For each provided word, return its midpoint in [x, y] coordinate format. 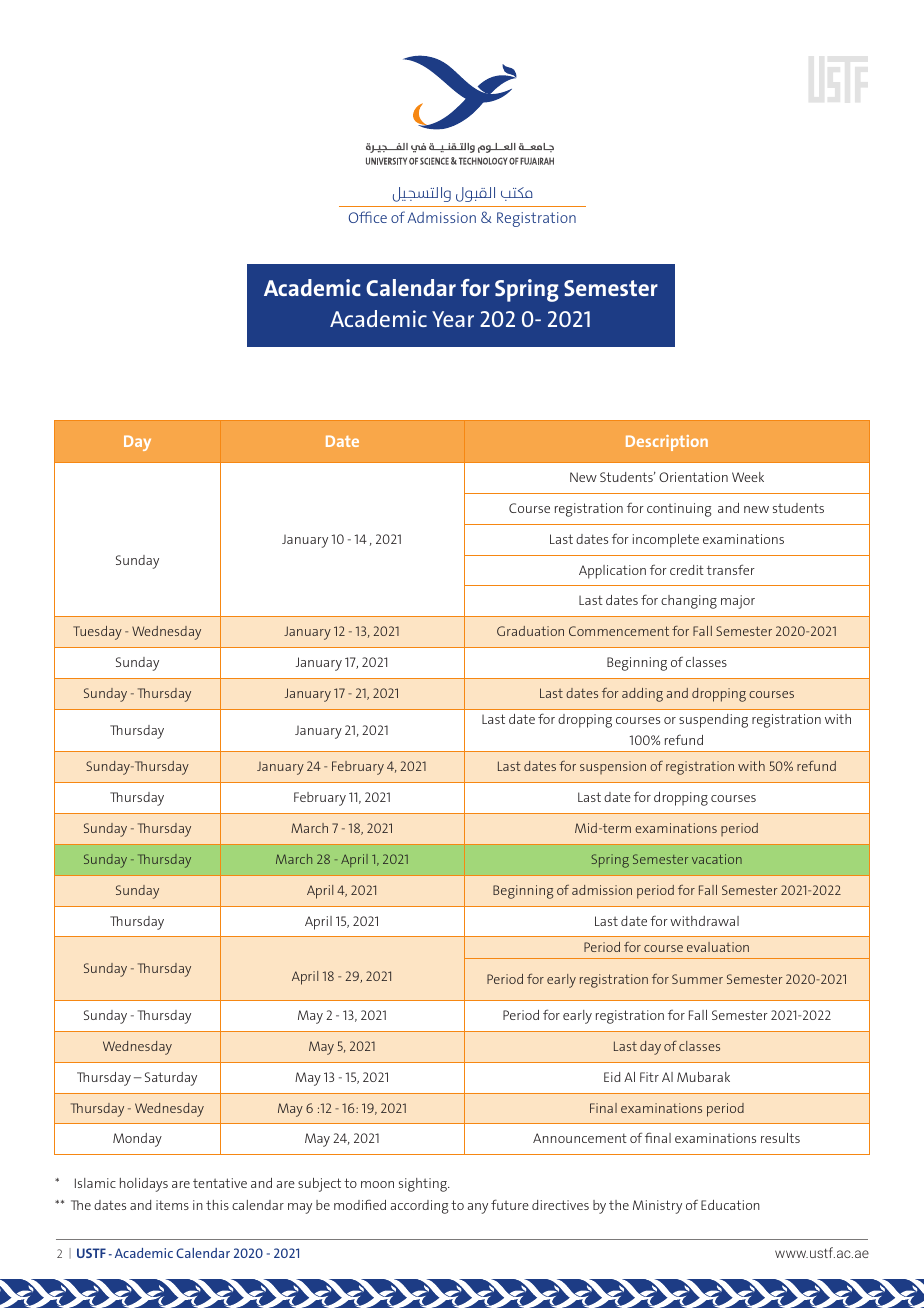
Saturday [171, 1079]
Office [368, 217]
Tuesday [97, 633]
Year [453, 319]
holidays [144, 1185]
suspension [613, 767]
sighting [424, 1185]
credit [687, 570]
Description [667, 443]
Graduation [530, 631]
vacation [717, 859]
